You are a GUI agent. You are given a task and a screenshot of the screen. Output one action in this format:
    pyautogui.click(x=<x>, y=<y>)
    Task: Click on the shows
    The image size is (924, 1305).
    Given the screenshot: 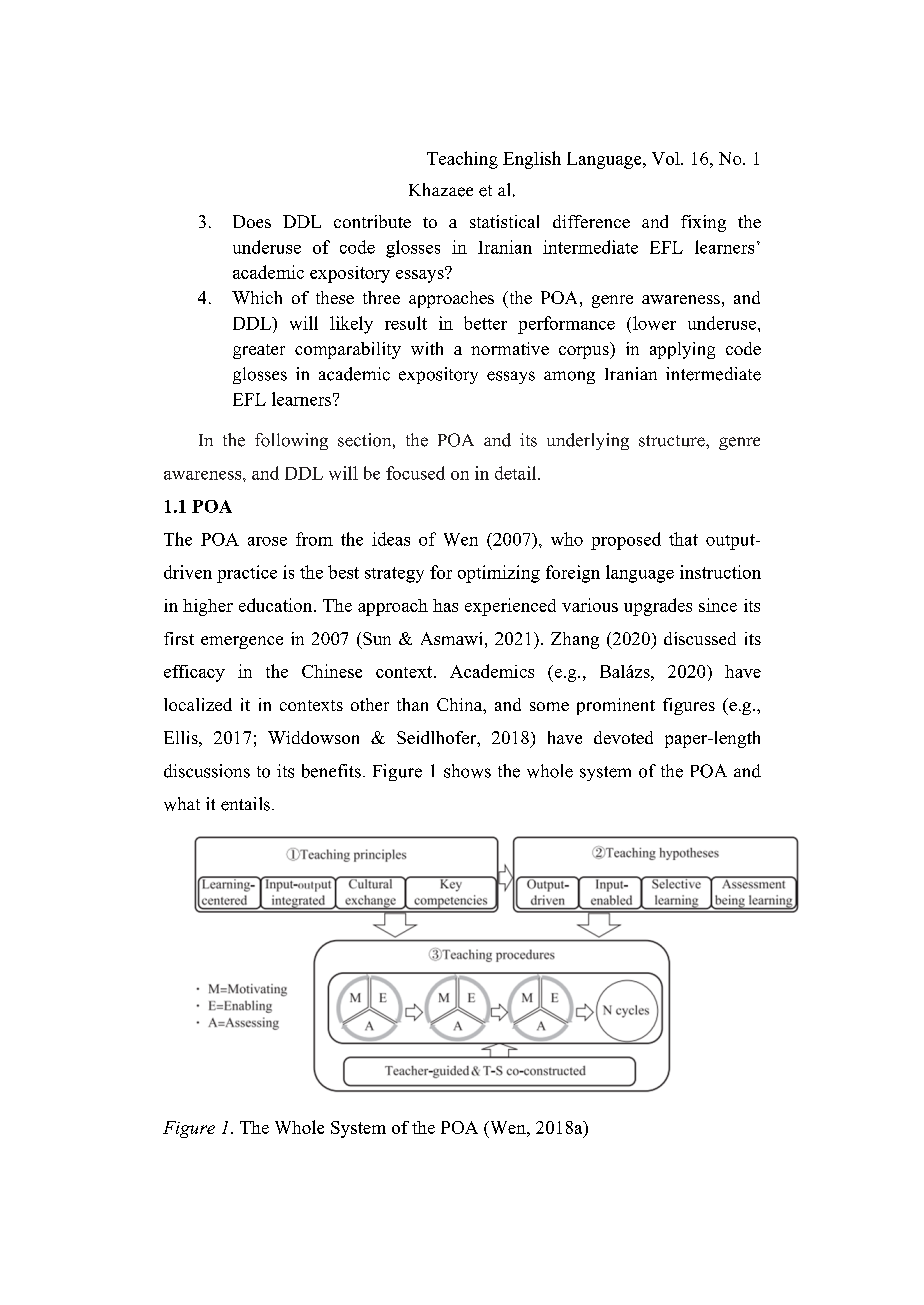 What is the action you would take?
    pyautogui.click(x=467, y=771)
